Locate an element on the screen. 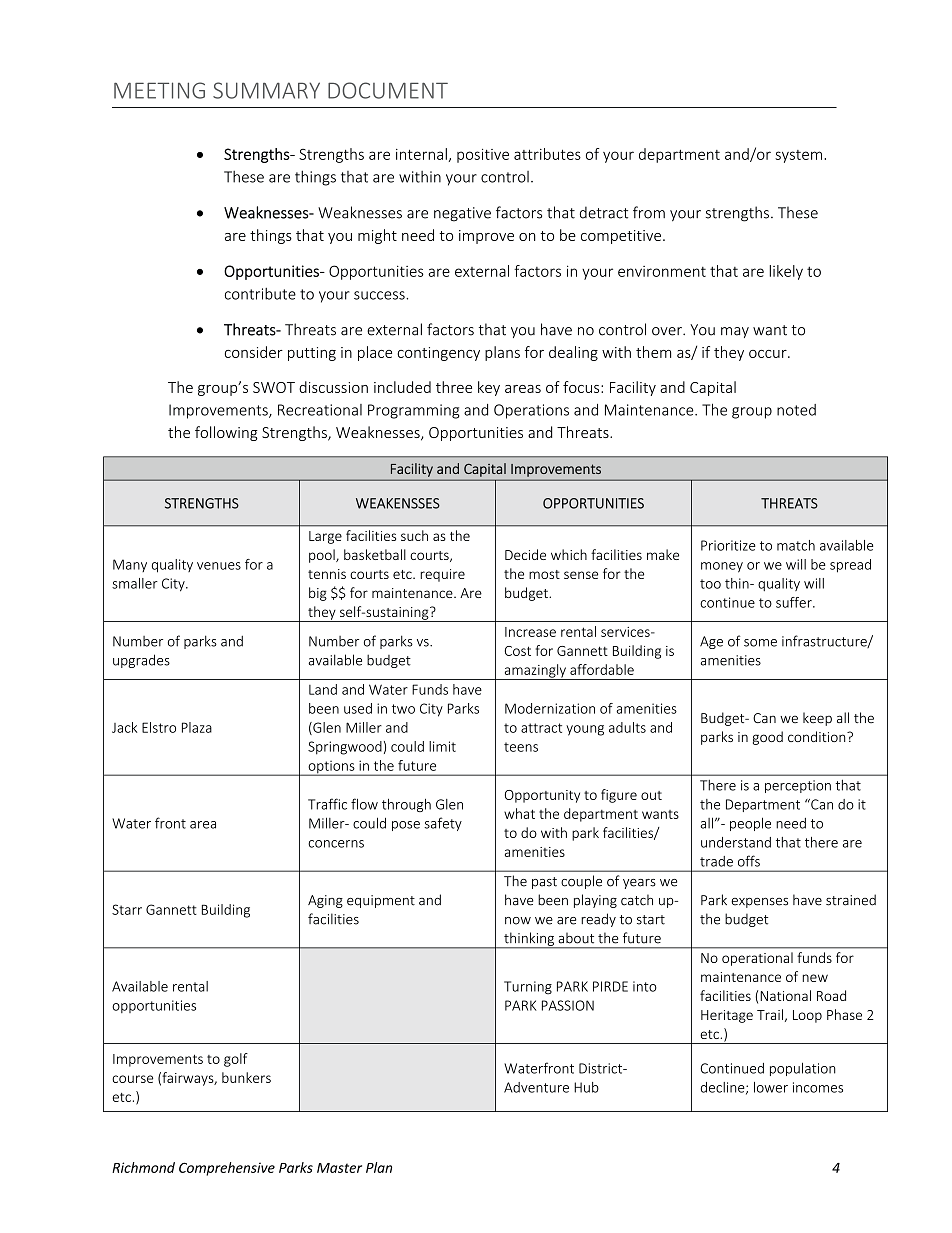 This screenshot has height=1233, width=952. MEETING is located at coordinates (159, 90).
